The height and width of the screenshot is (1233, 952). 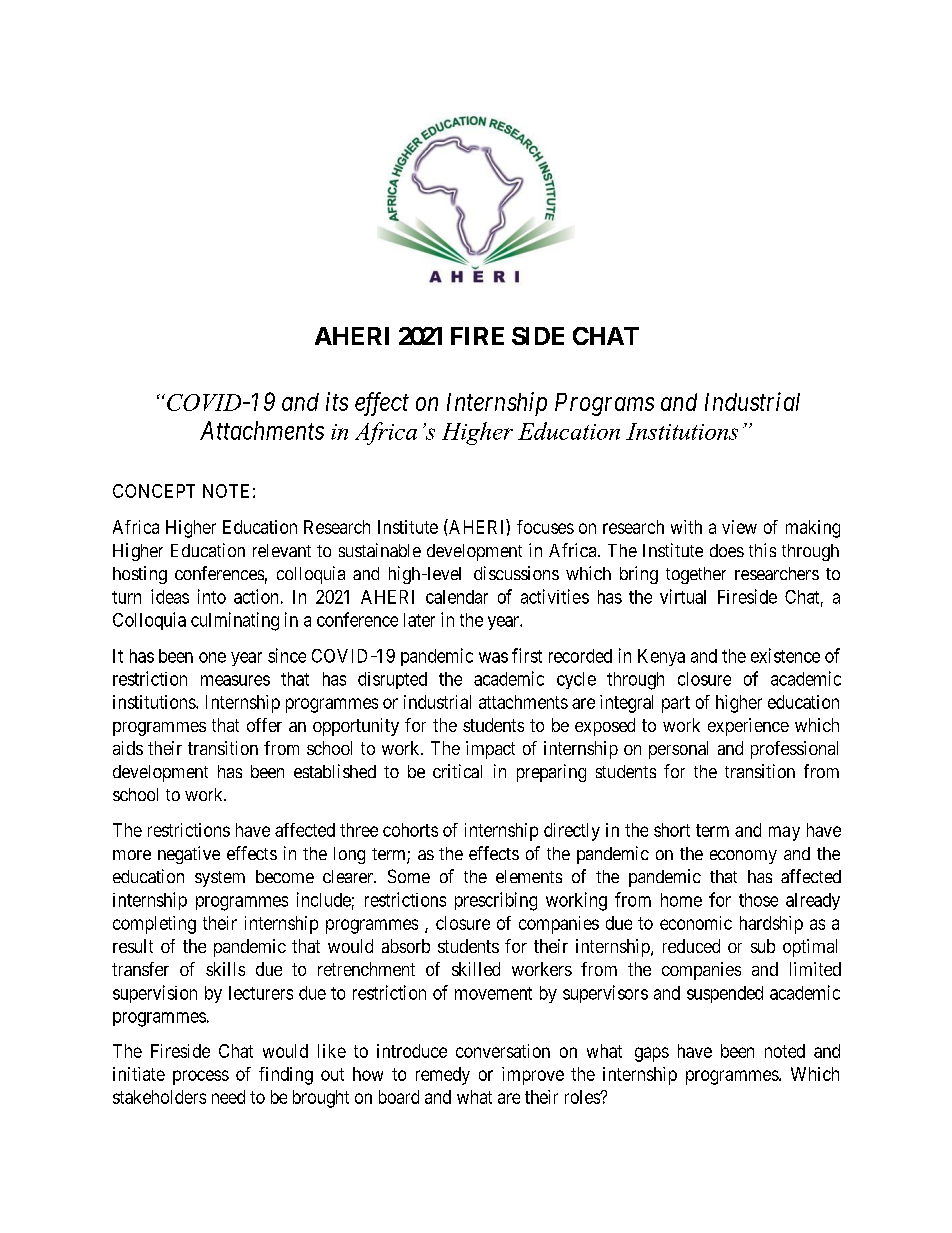 I want to click on gaps, so click(x=652, y=1054).
